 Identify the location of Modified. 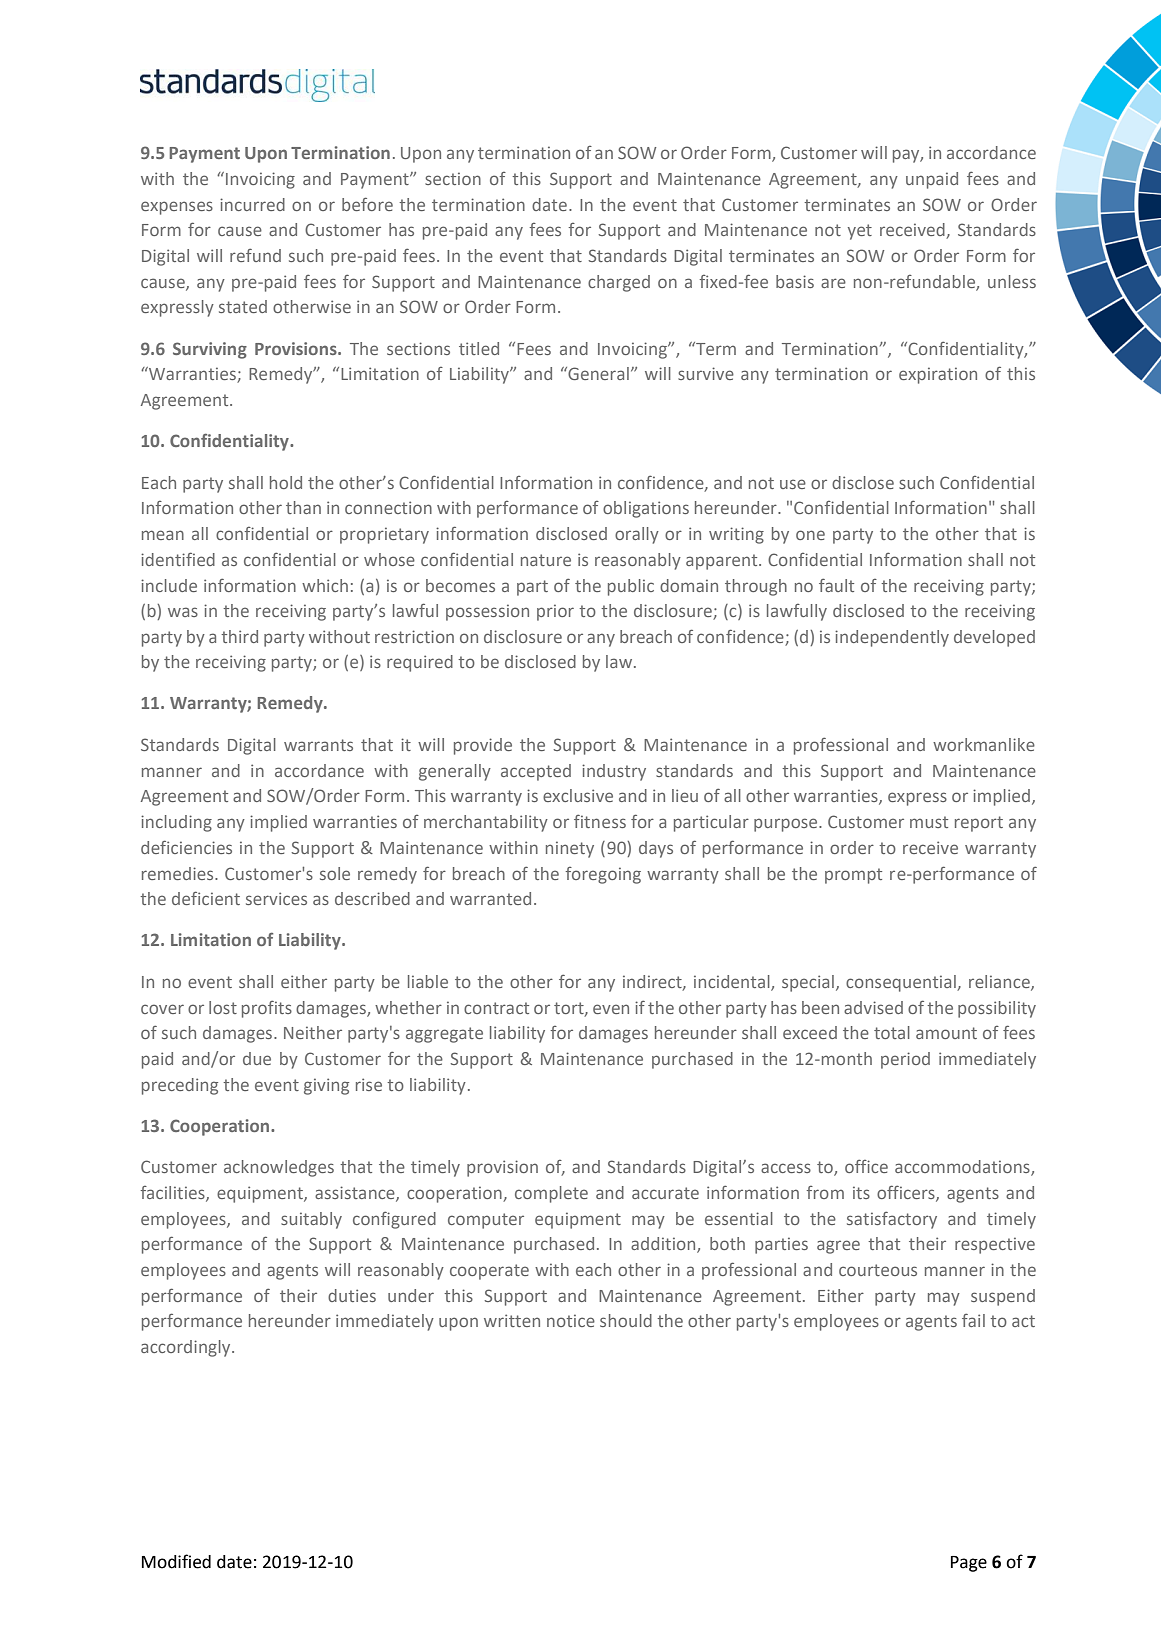
(176, 1561).
